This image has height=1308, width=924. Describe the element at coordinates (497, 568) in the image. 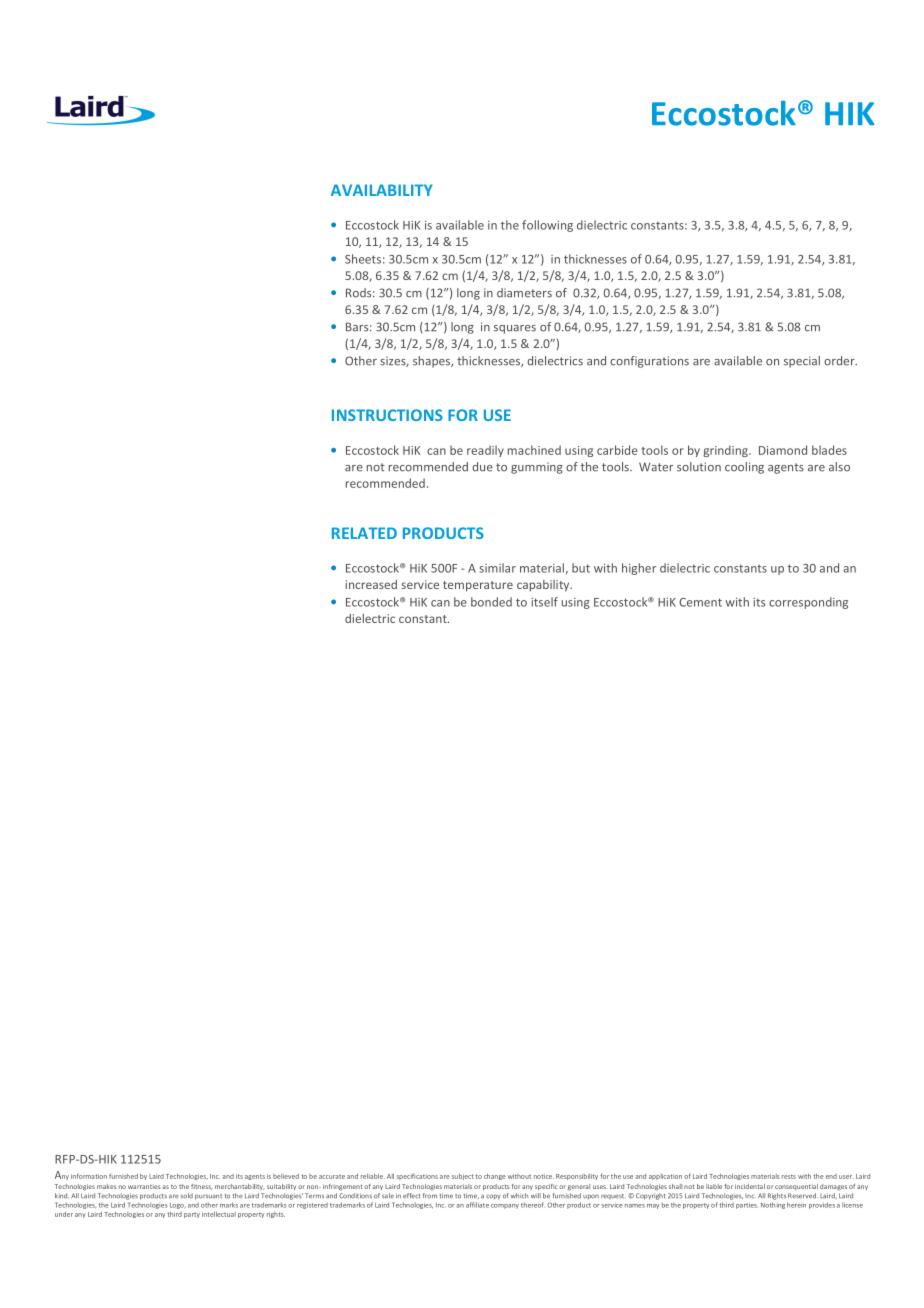

I see `similar` at that location.
